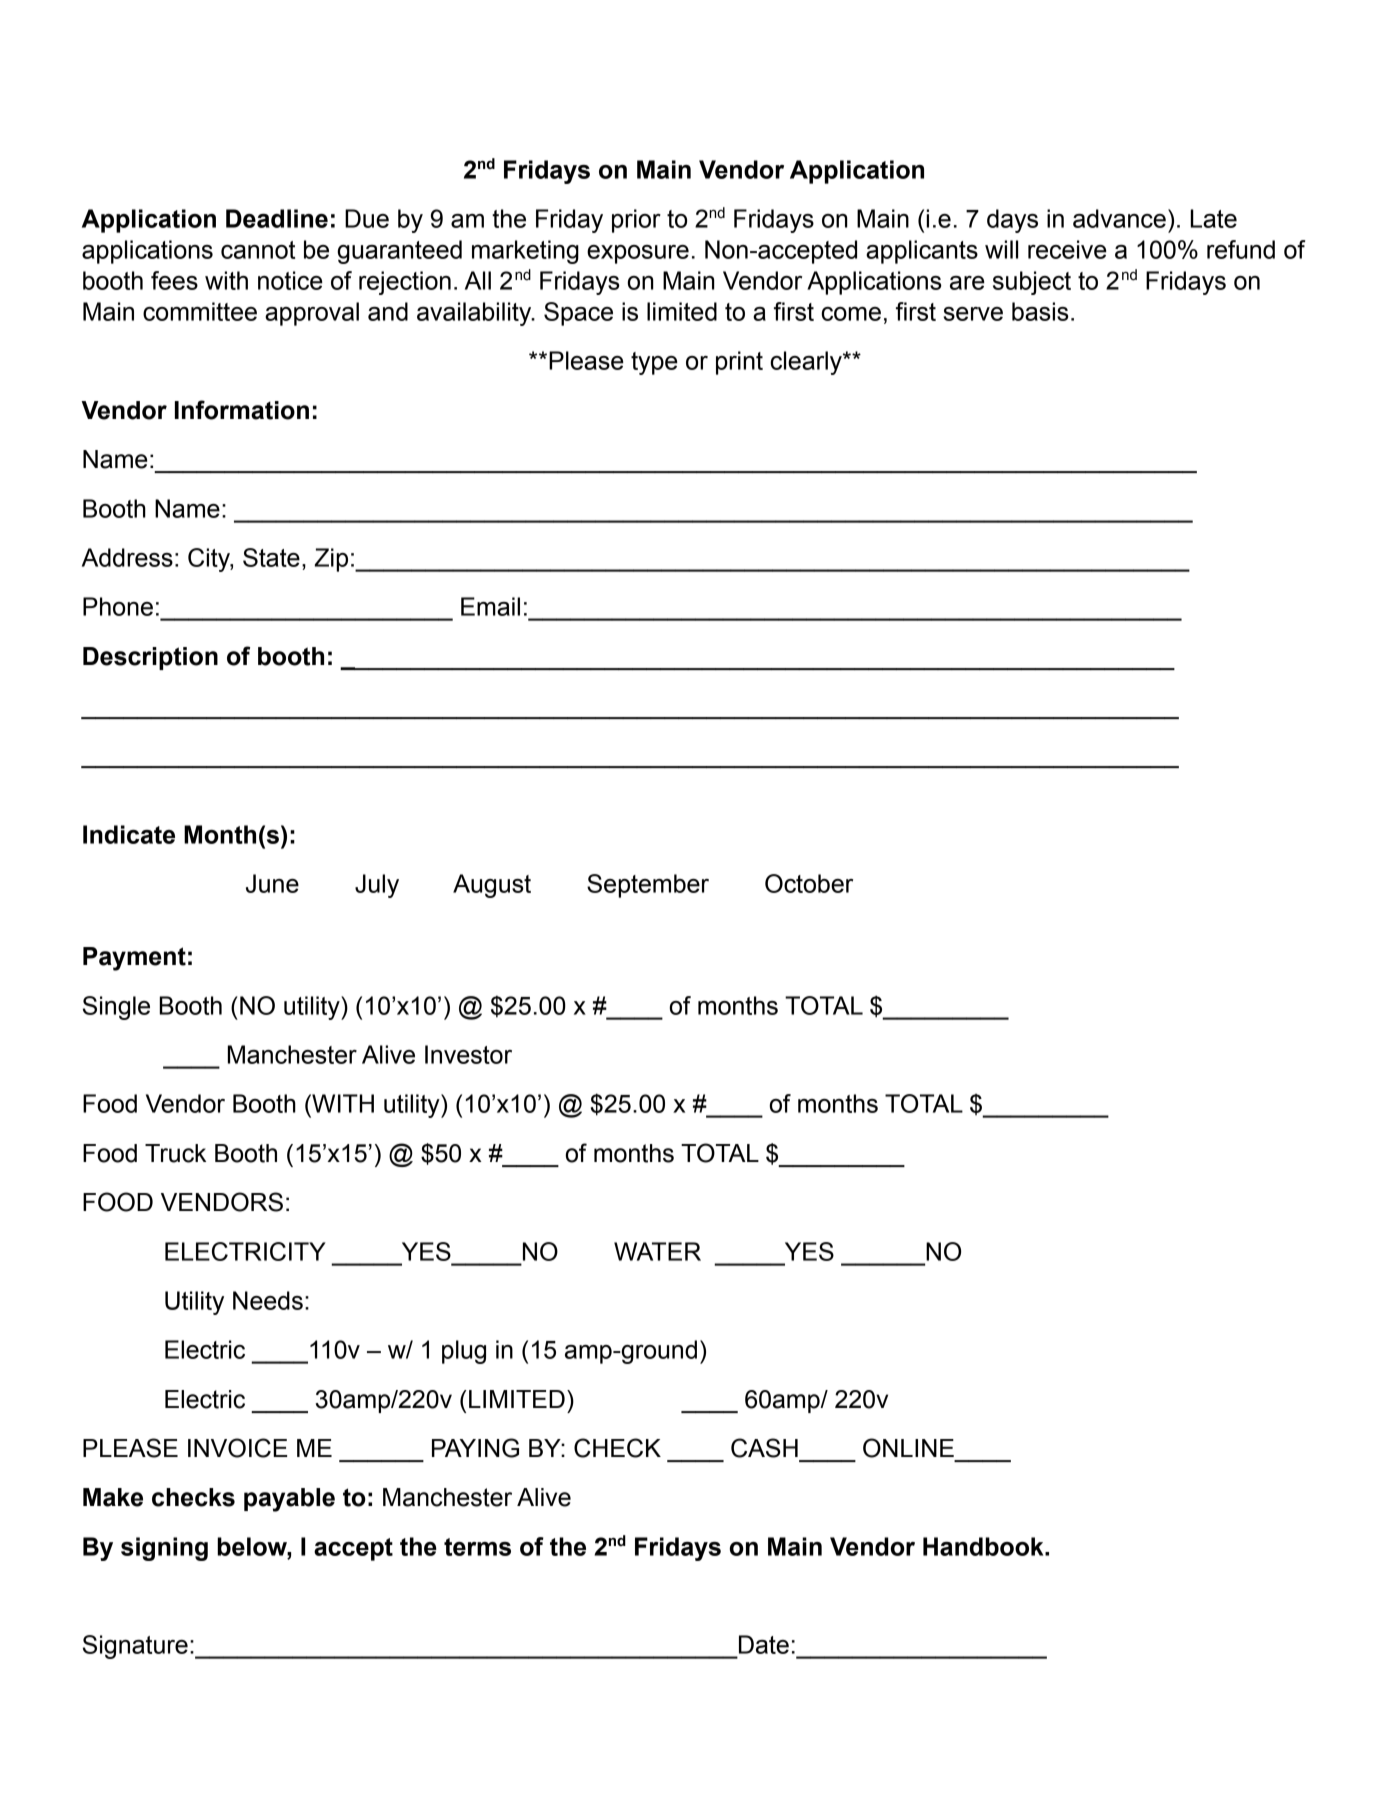  What do you see at coordinates (477, 1547) in the document?
I see `terms` at bounding box center [477, 1547].
